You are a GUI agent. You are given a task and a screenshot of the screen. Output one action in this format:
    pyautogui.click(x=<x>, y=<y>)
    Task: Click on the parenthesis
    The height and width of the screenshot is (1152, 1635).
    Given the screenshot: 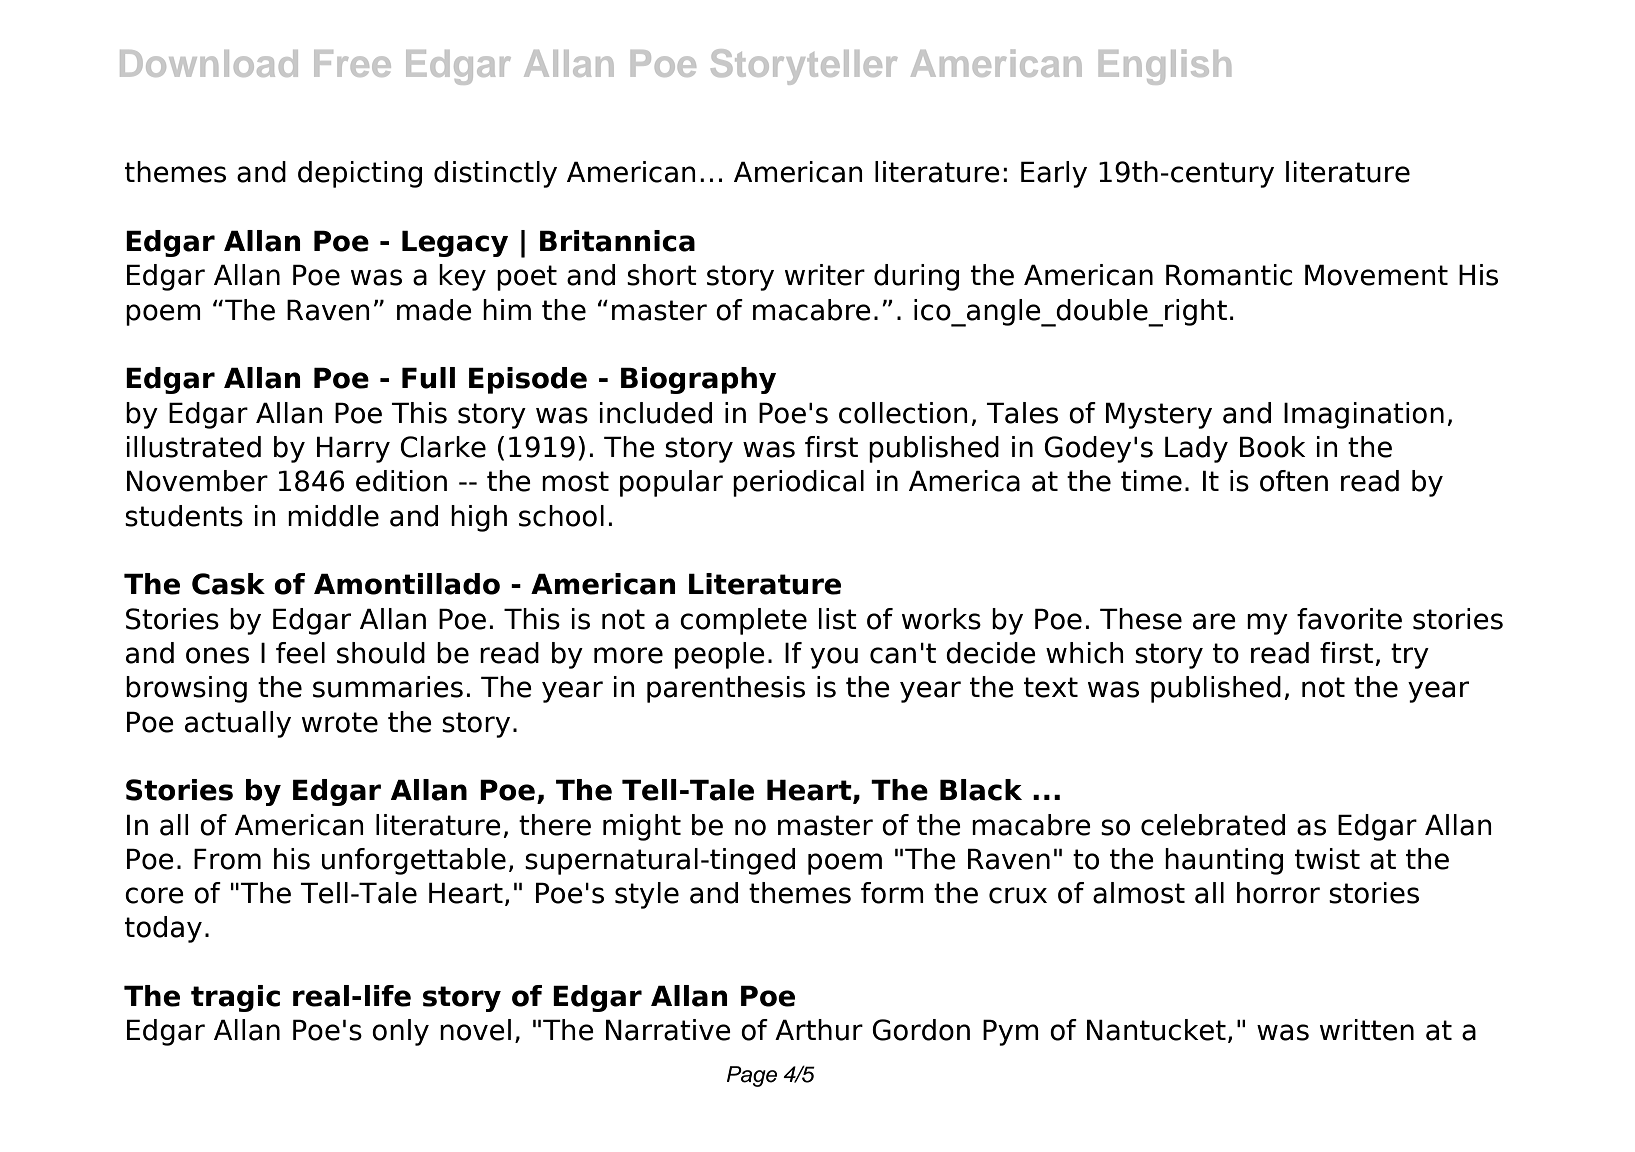 What is the action you would take?
    pyautogui.click(x=726, y=689)
